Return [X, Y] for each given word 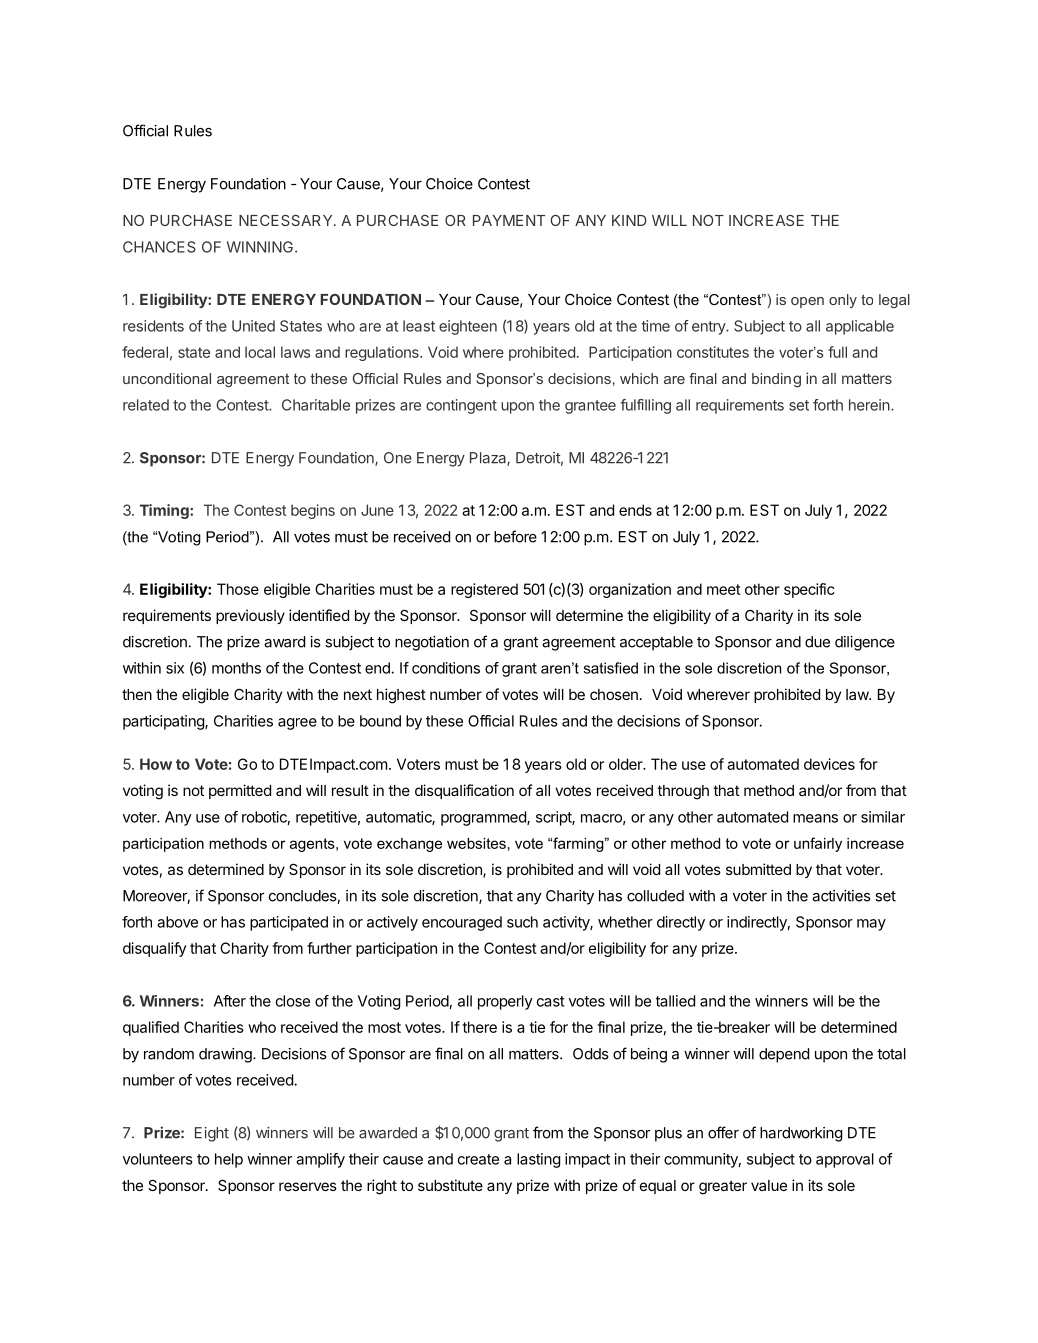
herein [870, 405]
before [515, 536]
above [177, 922]
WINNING [261, 247]
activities [841, 896]
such [522, 922]
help [229, 1160]
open [807, 302]
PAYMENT [509, 220]
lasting [538, 1160]
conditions [446, 668]
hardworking [801, 1134]
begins [313, 511]
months [236, 668]
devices [829, 764]
